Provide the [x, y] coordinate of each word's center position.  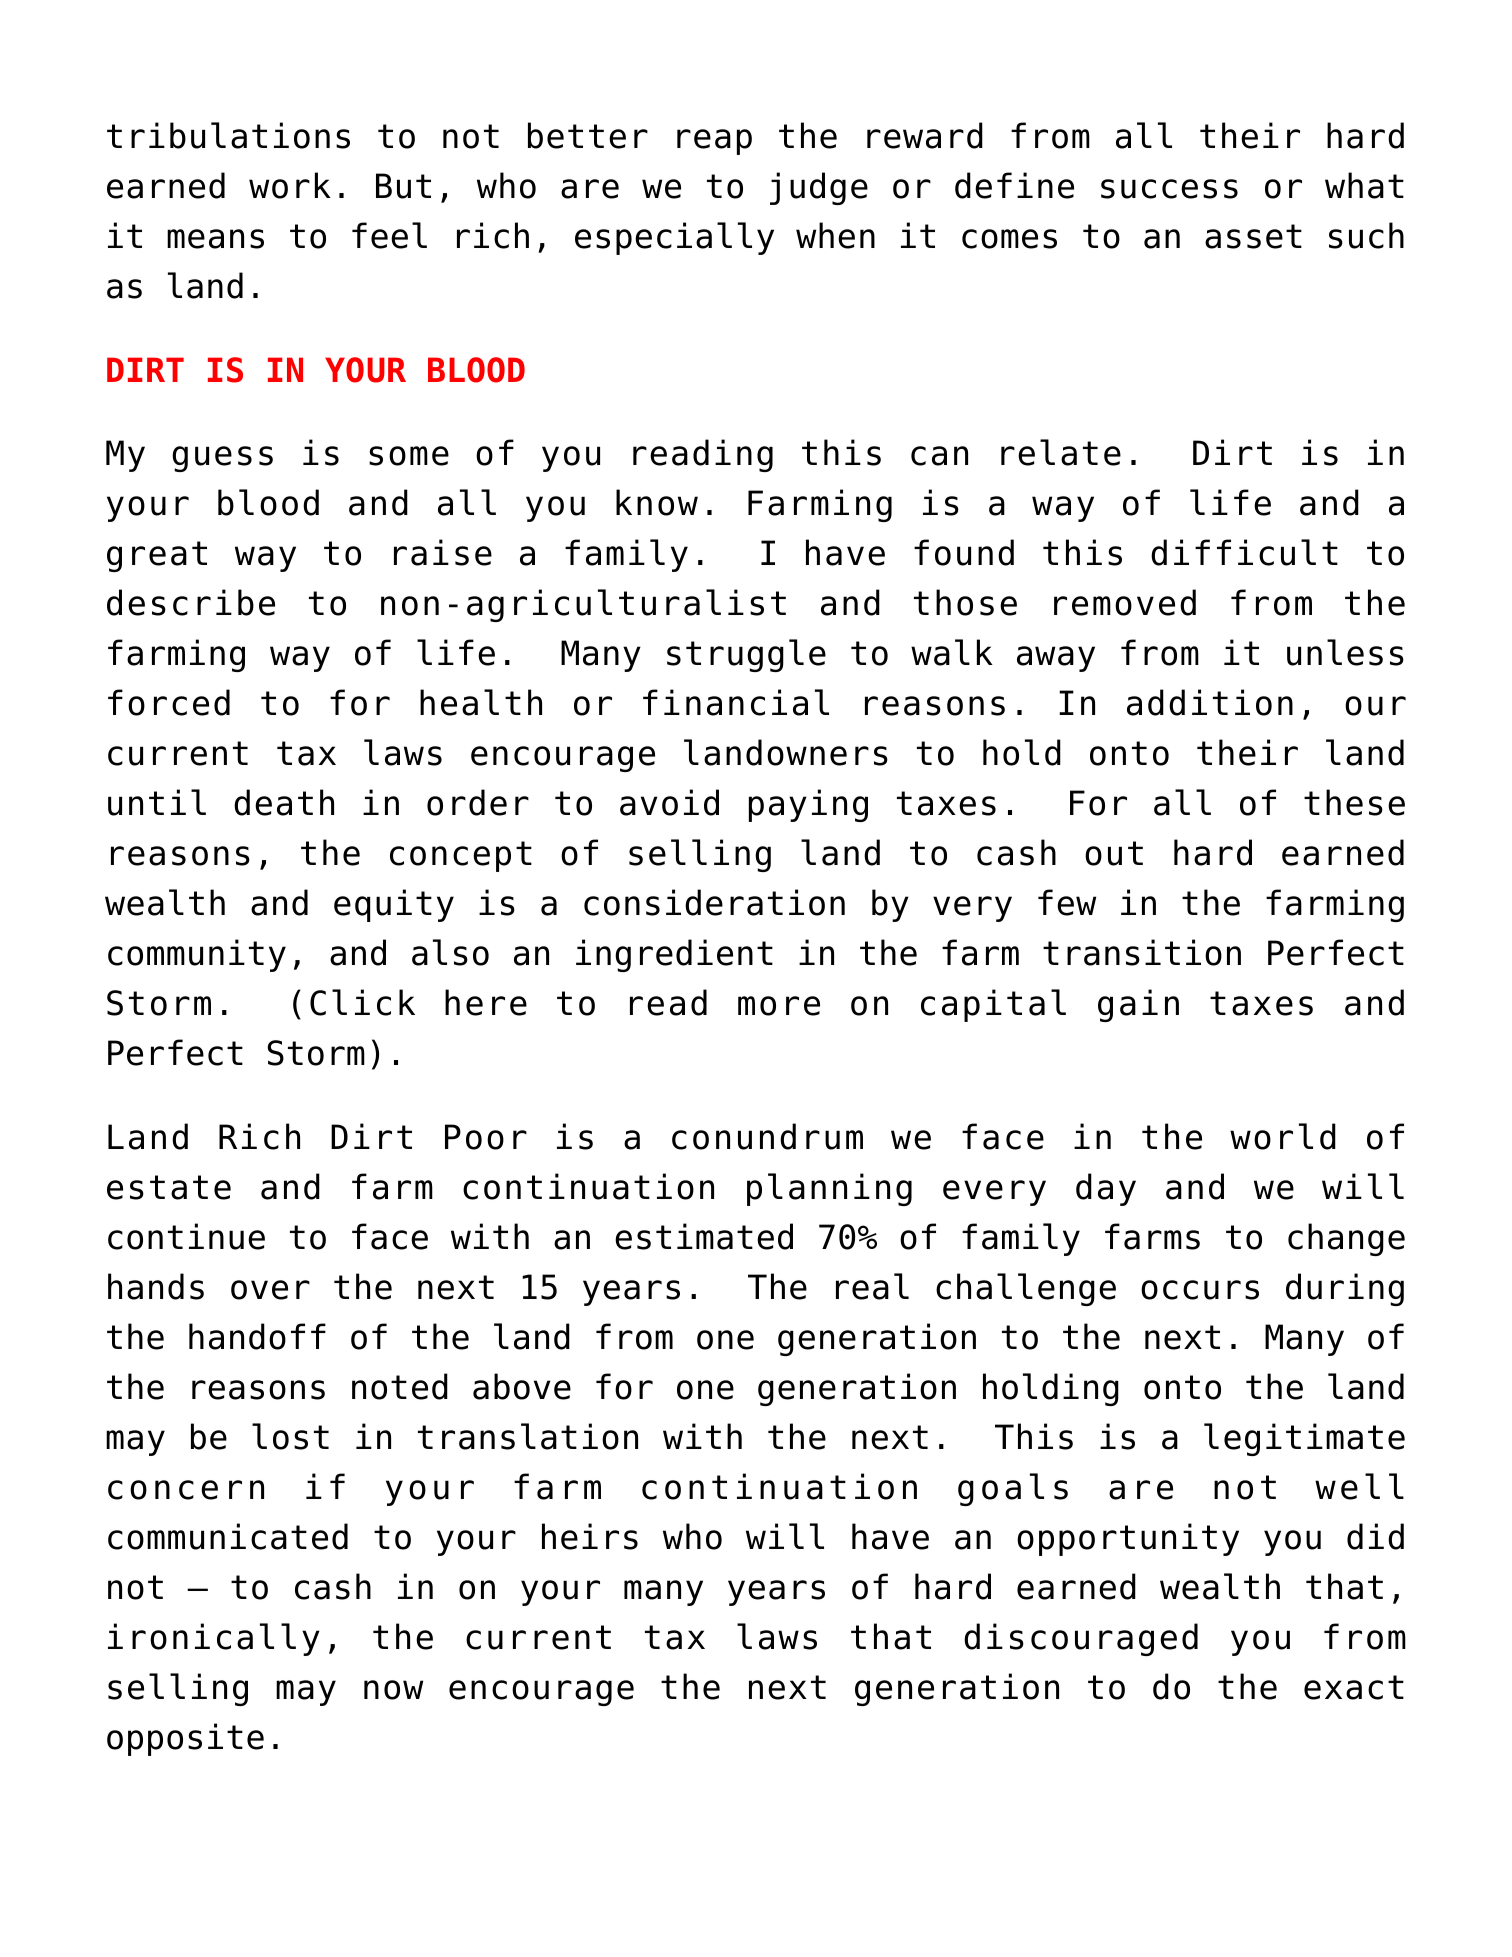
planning [829, 1189]
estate [169, 1187]
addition [1210, 702]
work [290, 185]
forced [169, 702]
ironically [214, 1639]
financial [736, 702]
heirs [590, 1536]
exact [1354, 1687]
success [1169, 189]
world [1283, 1136]
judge [819, 188]
